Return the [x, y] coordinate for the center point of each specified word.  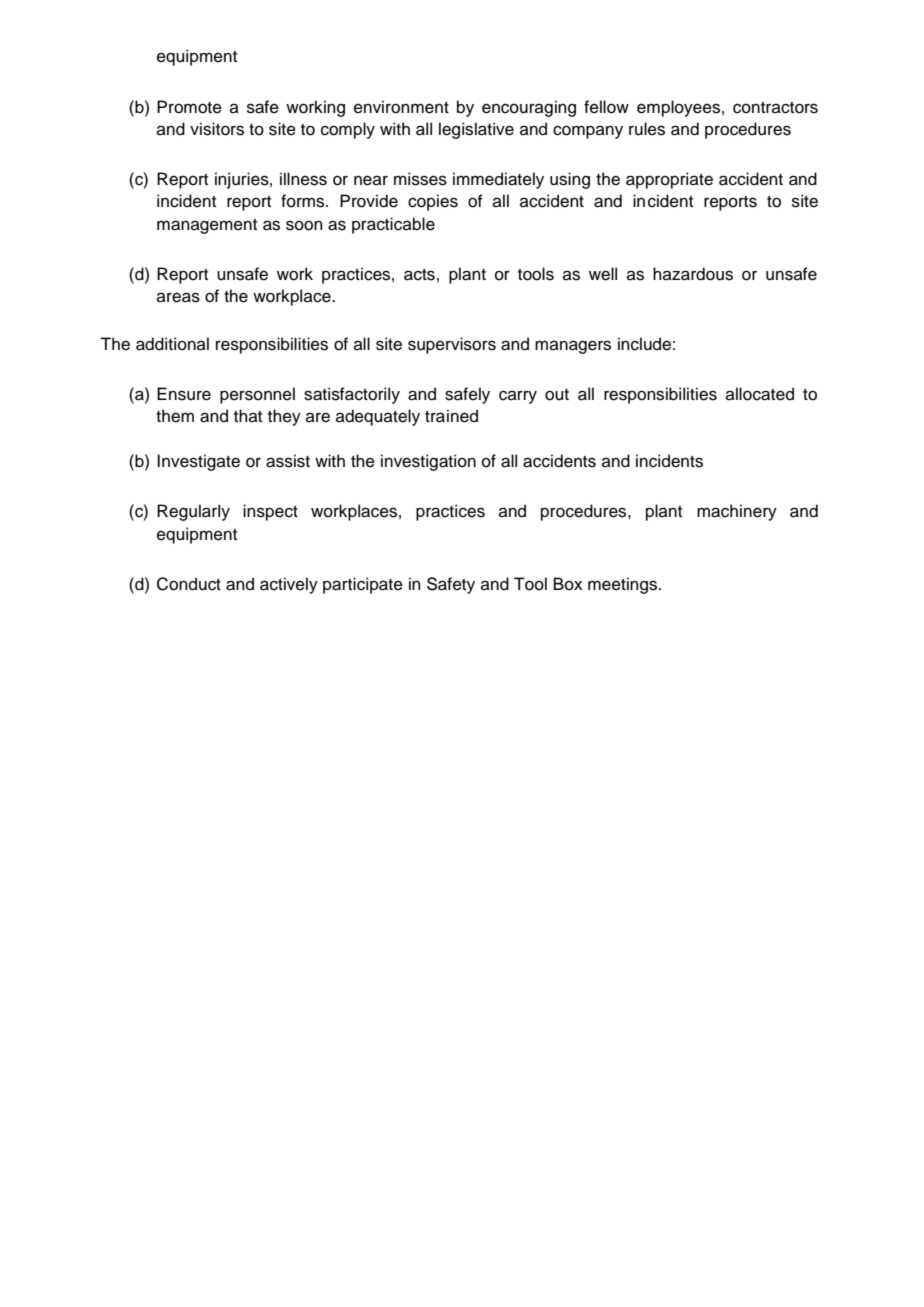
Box [568, 584]
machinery [737, 512]
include [644, 344]
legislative [476, 130]
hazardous [693, 274]
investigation [428, 462]
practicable [393, 225]
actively [289, 585]
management [207, 226]
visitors [217, 129]
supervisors [452, 345]
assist [288, 461]
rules [647, 129]
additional [172, 344]
